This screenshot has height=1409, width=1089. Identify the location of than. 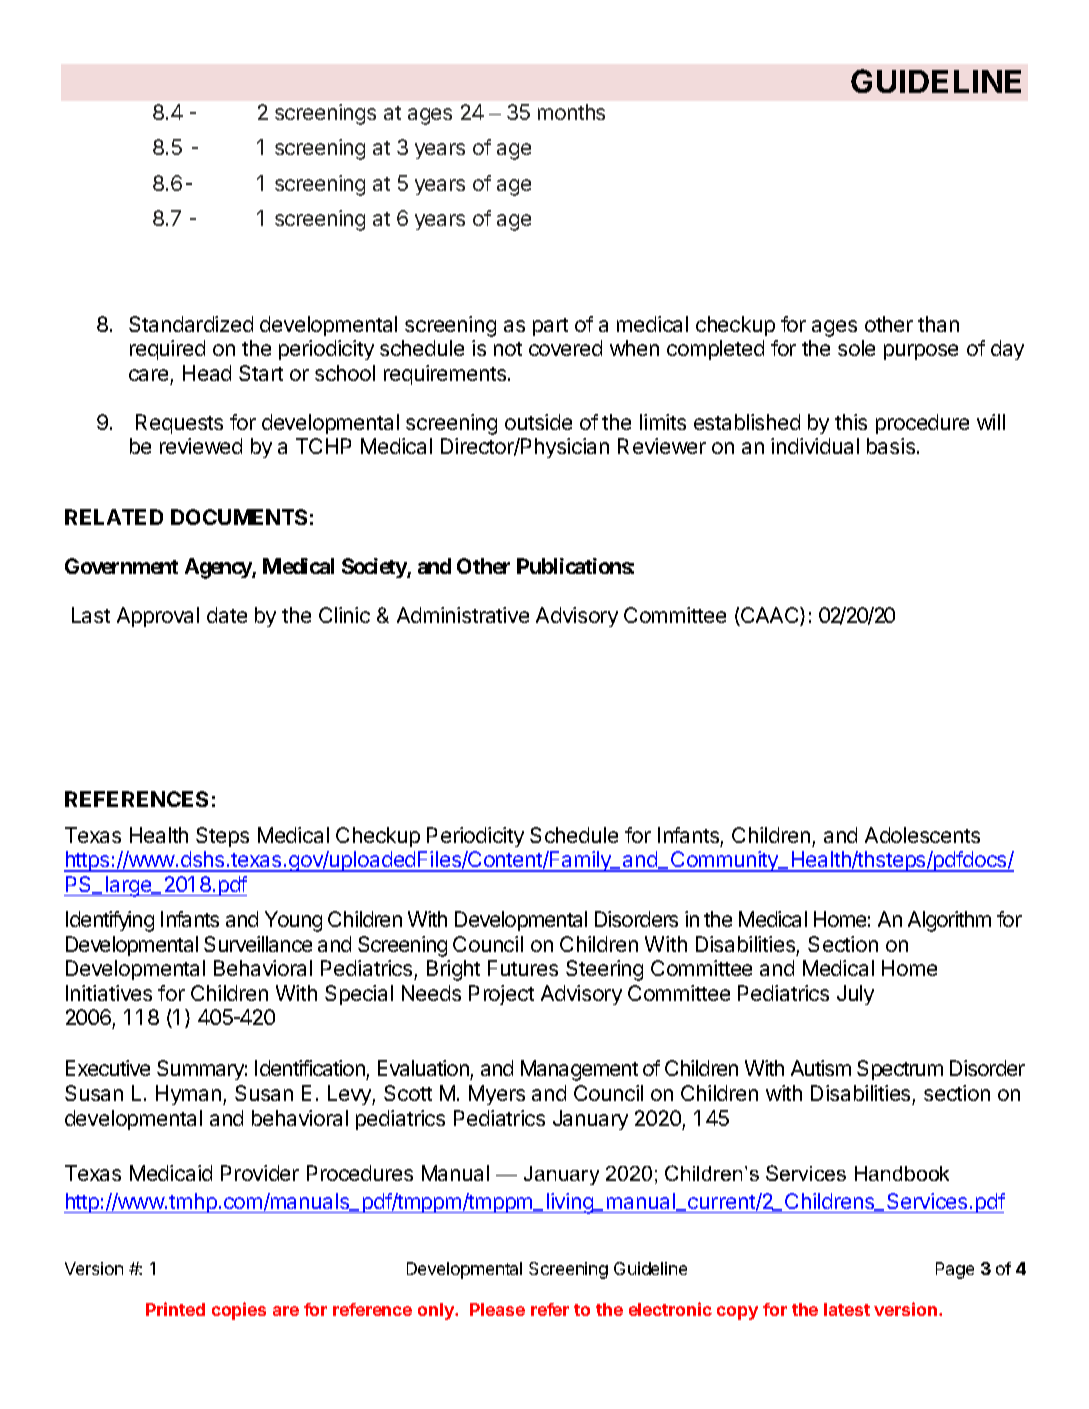
(938, 324).
